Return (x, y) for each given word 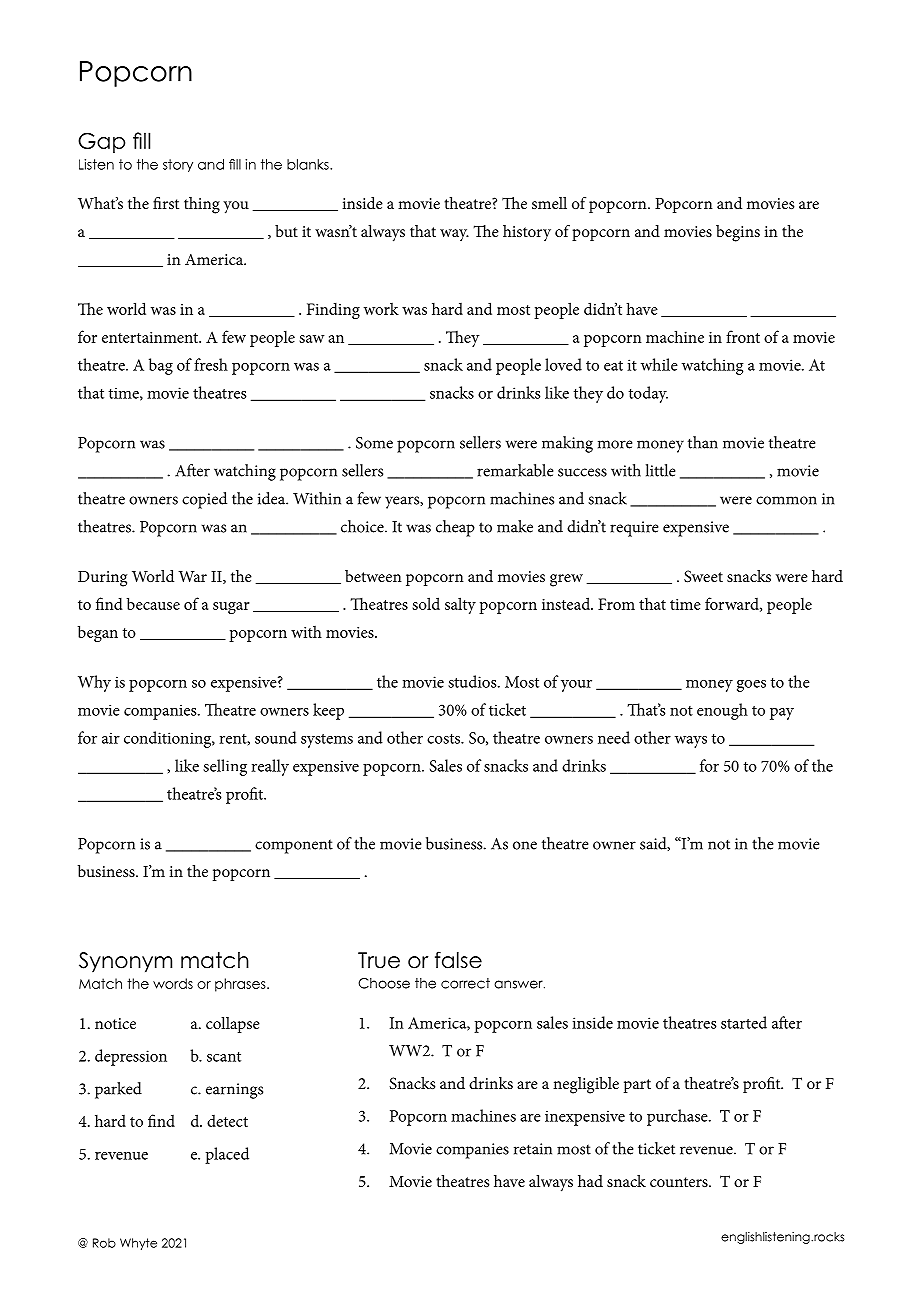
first (166, 203)
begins (738, 233)
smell (549, 203)
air (111, 738)
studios (473, 681)
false (458, 960)
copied (204, 500)
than (703, 442)
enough (722, 711)
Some (374, 443)
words (173, 983)
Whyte (138, 1244)
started (744, 1022)
